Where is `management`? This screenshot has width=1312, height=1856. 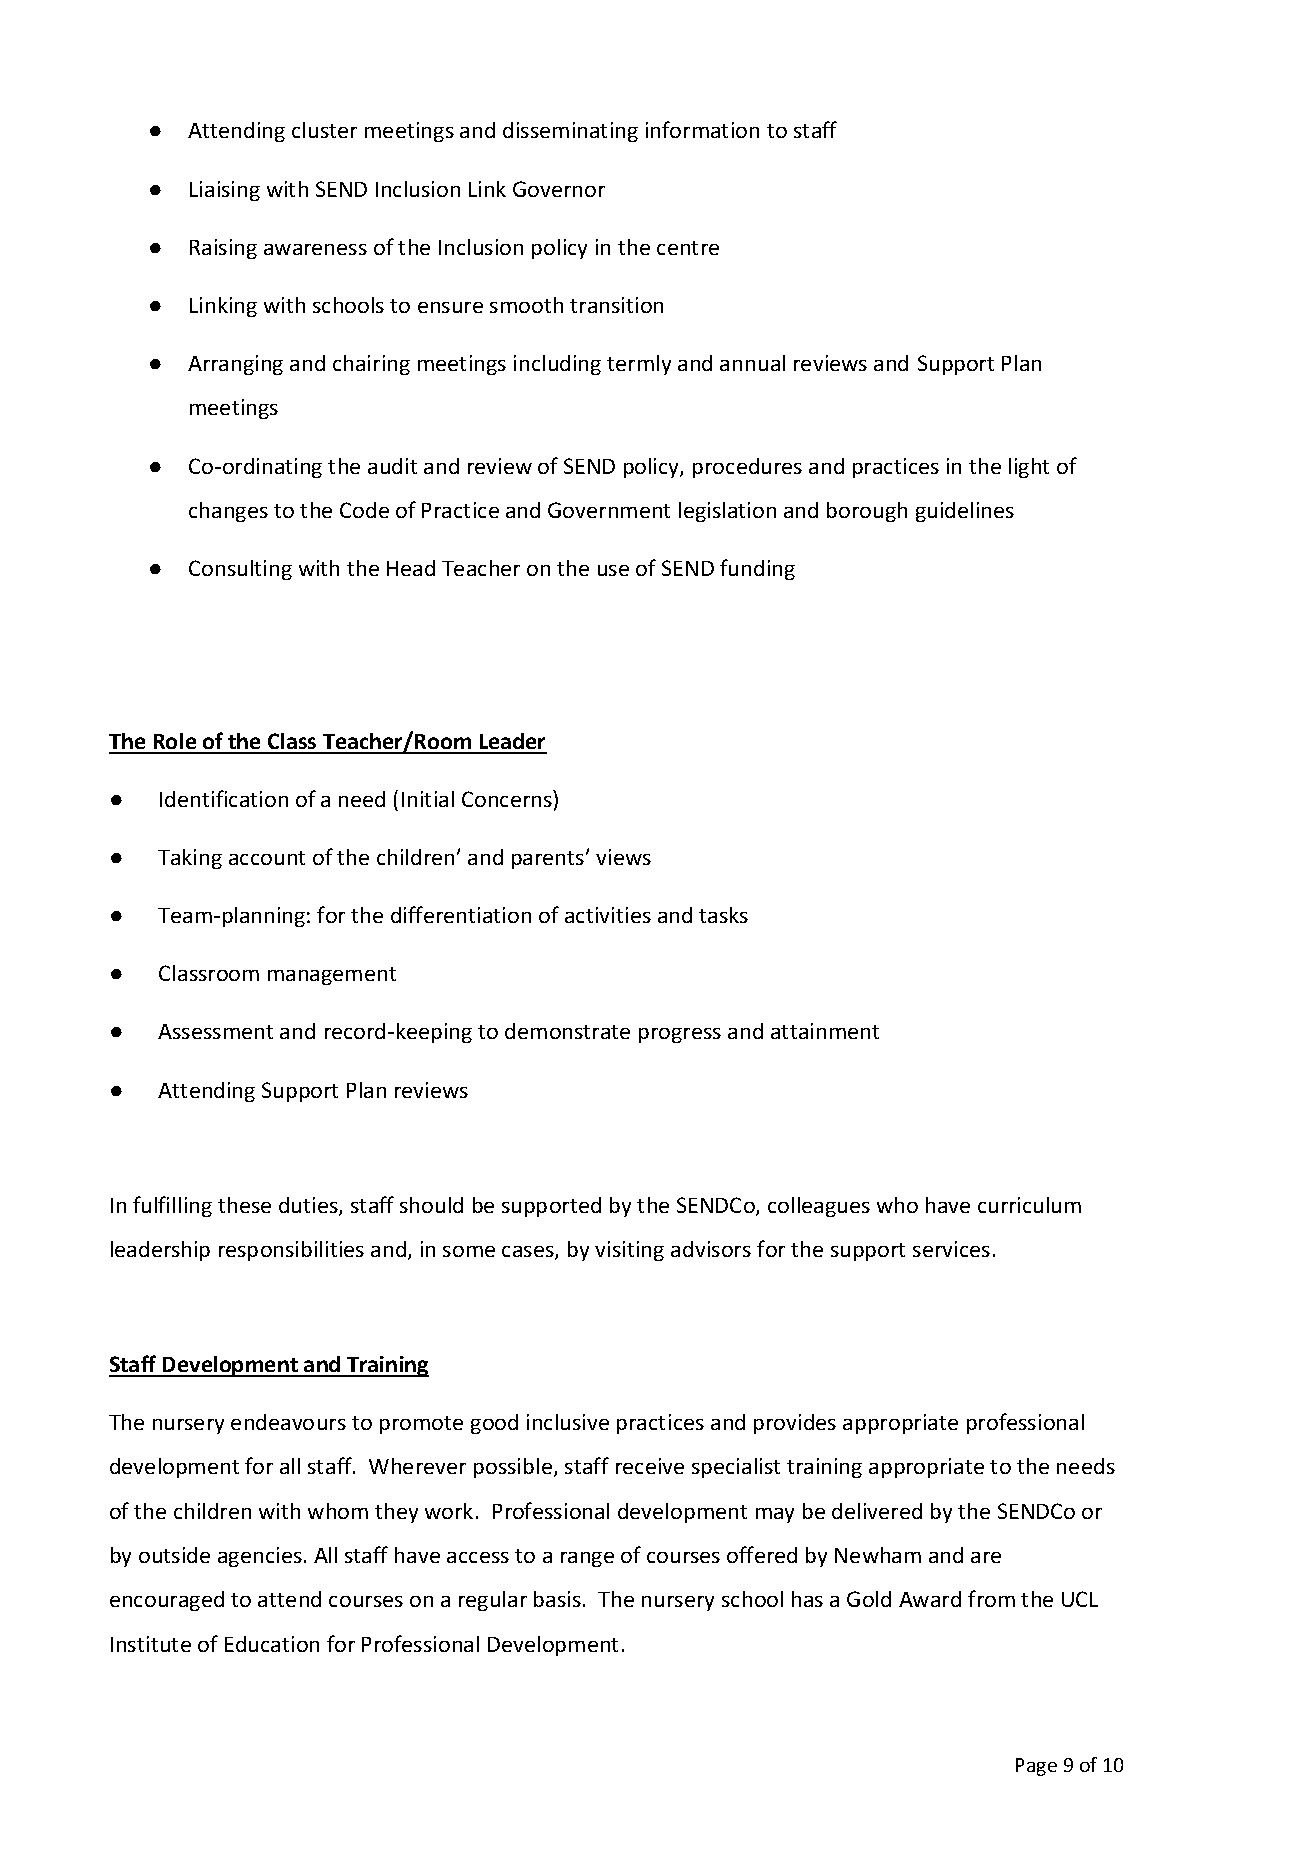 management is located at coordinates (332, 976).
